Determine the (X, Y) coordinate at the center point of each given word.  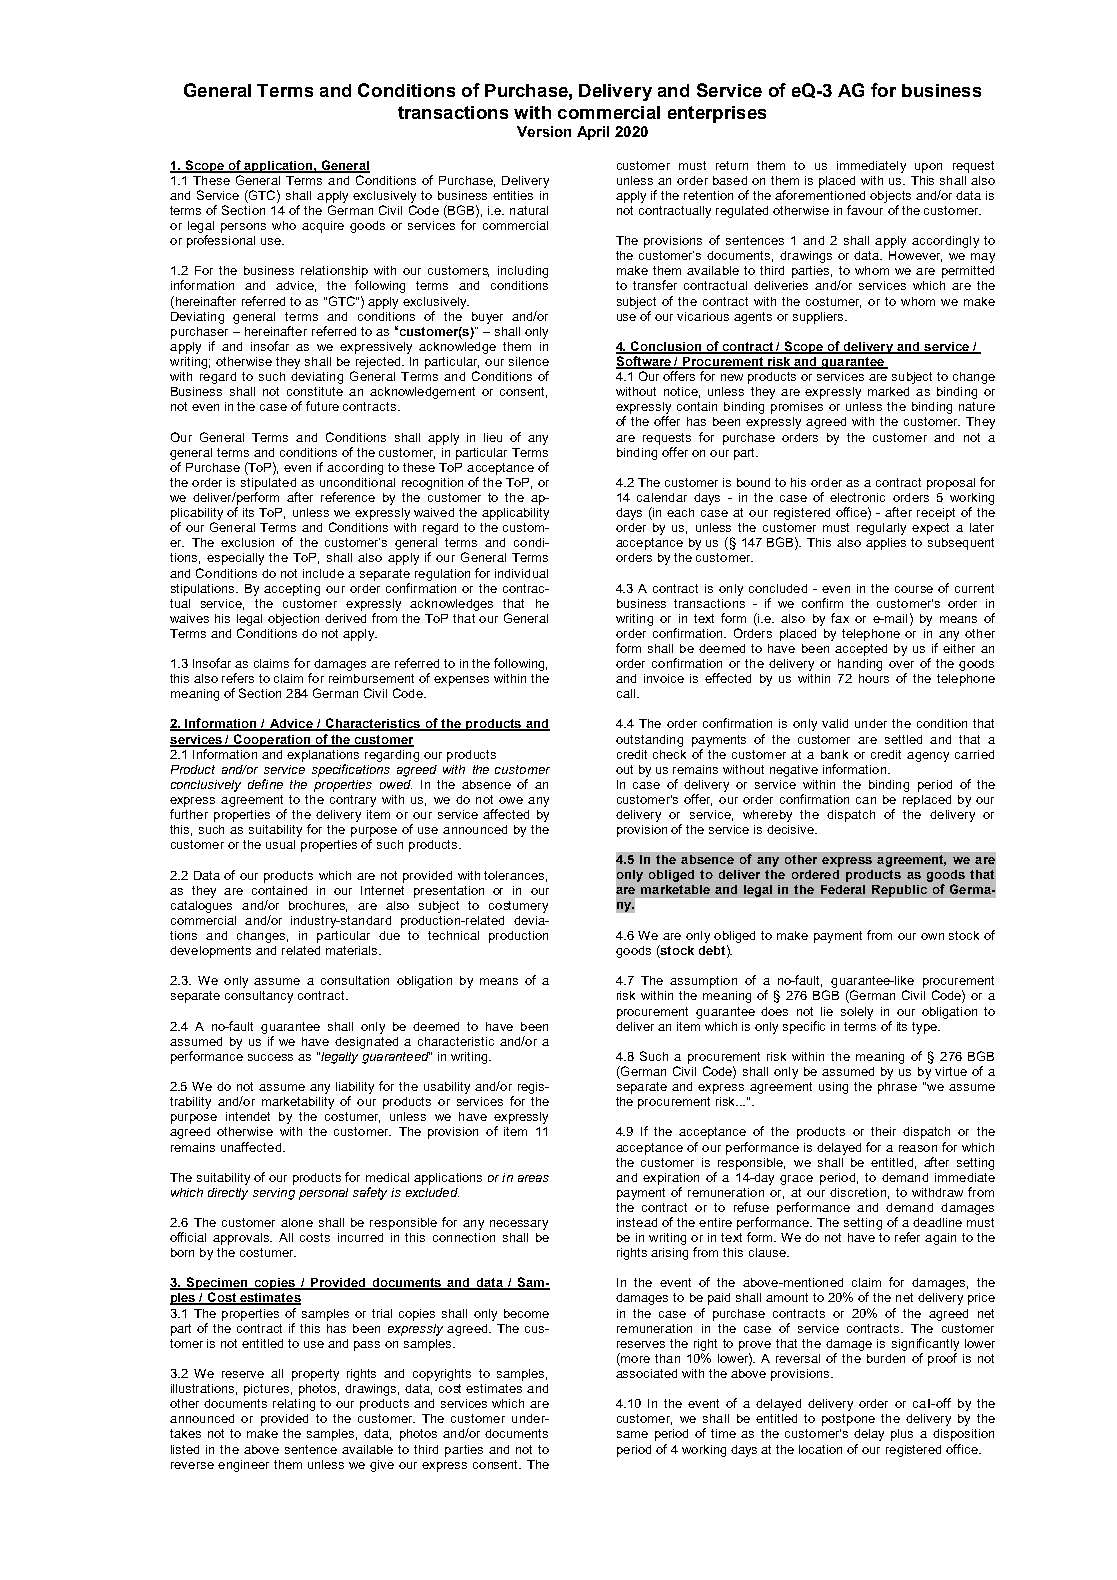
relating (294, 1405)
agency (928, 757)
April (593, 133)
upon (928, 168)
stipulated (268, 484)
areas (533, 1178)
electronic (857, 497)
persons (243, 228)
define (265, 784)
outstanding (649, 741)
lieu (493, 437)
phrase (897, 1088)
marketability (298, 1103)
